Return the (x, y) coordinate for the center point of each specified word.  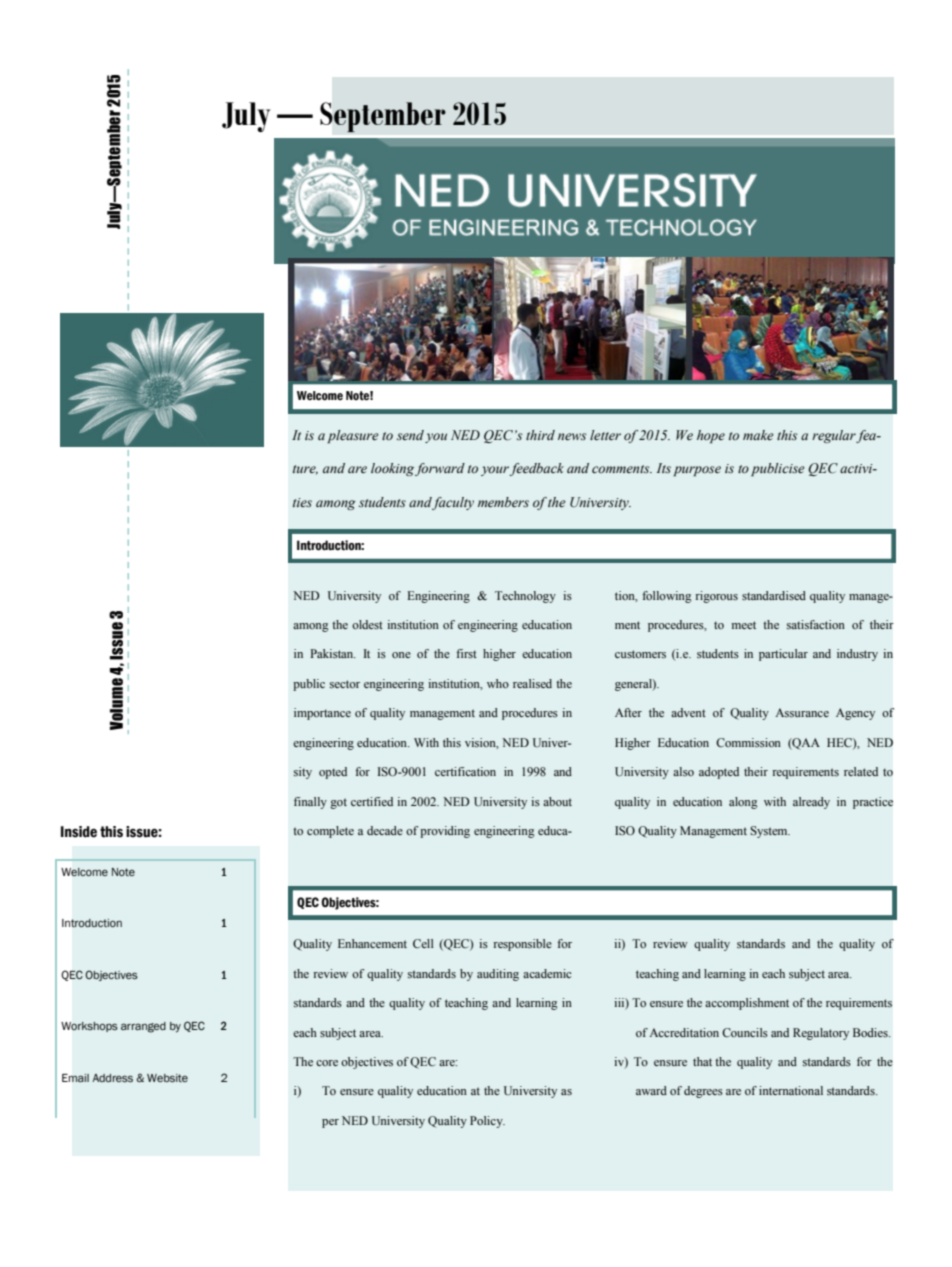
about (557, 801)
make (758, 435)
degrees (703, 1092)
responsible (523, 945)
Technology (525, 597)
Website (167, 1078)
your (495, 471)
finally (310, 803)
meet (744, 625)
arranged (143, 1027)
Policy (487, 1122)
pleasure (353, 436)
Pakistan (333, 653)
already (811, 803)
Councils (745, 1032)
